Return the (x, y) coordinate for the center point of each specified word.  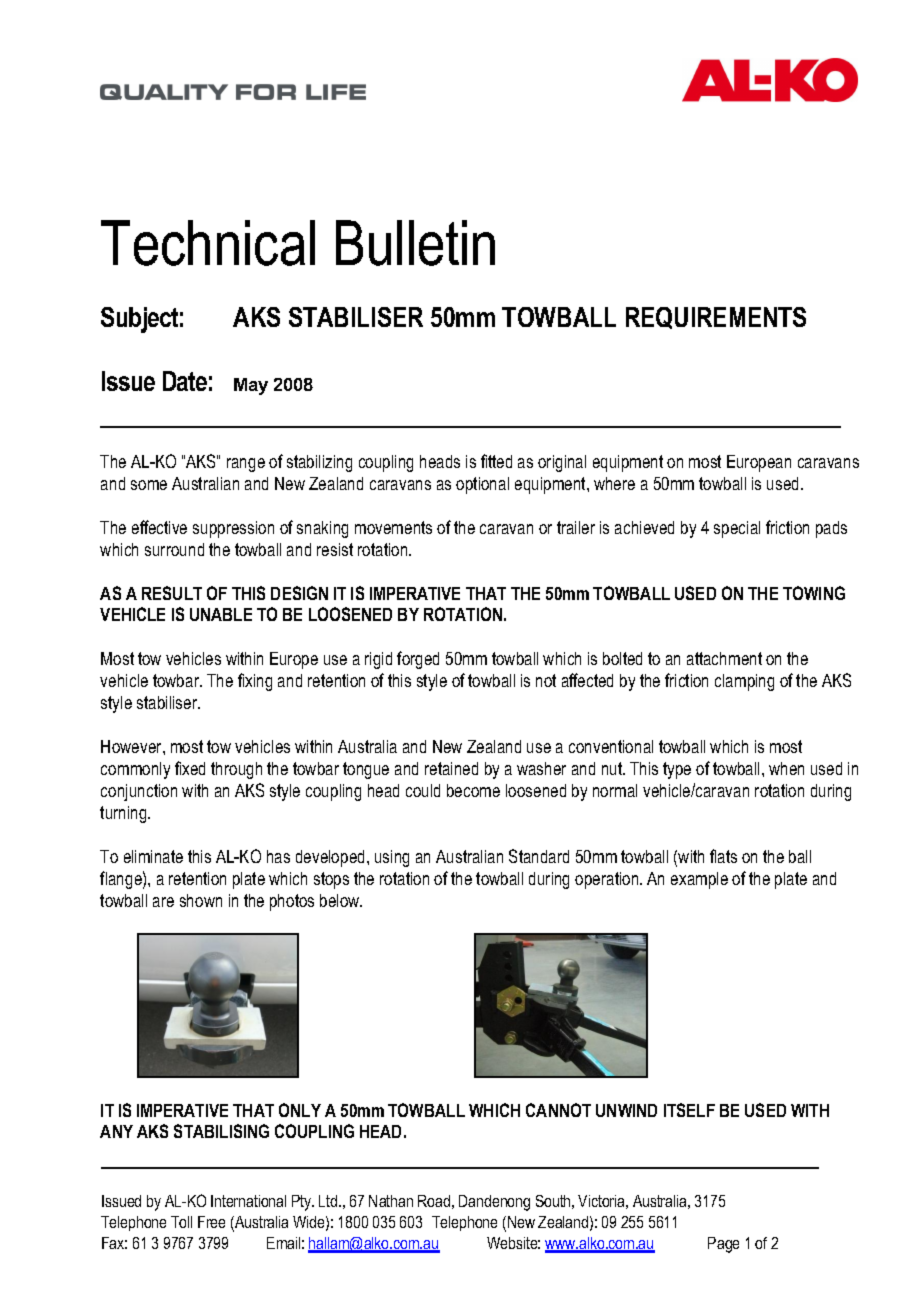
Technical (208, 243)
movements (393, 527)
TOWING (814, 593)
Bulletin (415, 243)
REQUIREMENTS (716, 318)
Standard (539, 856)
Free (211, 1222)
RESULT (172, 593)
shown (201, 900)
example (699, 880)
